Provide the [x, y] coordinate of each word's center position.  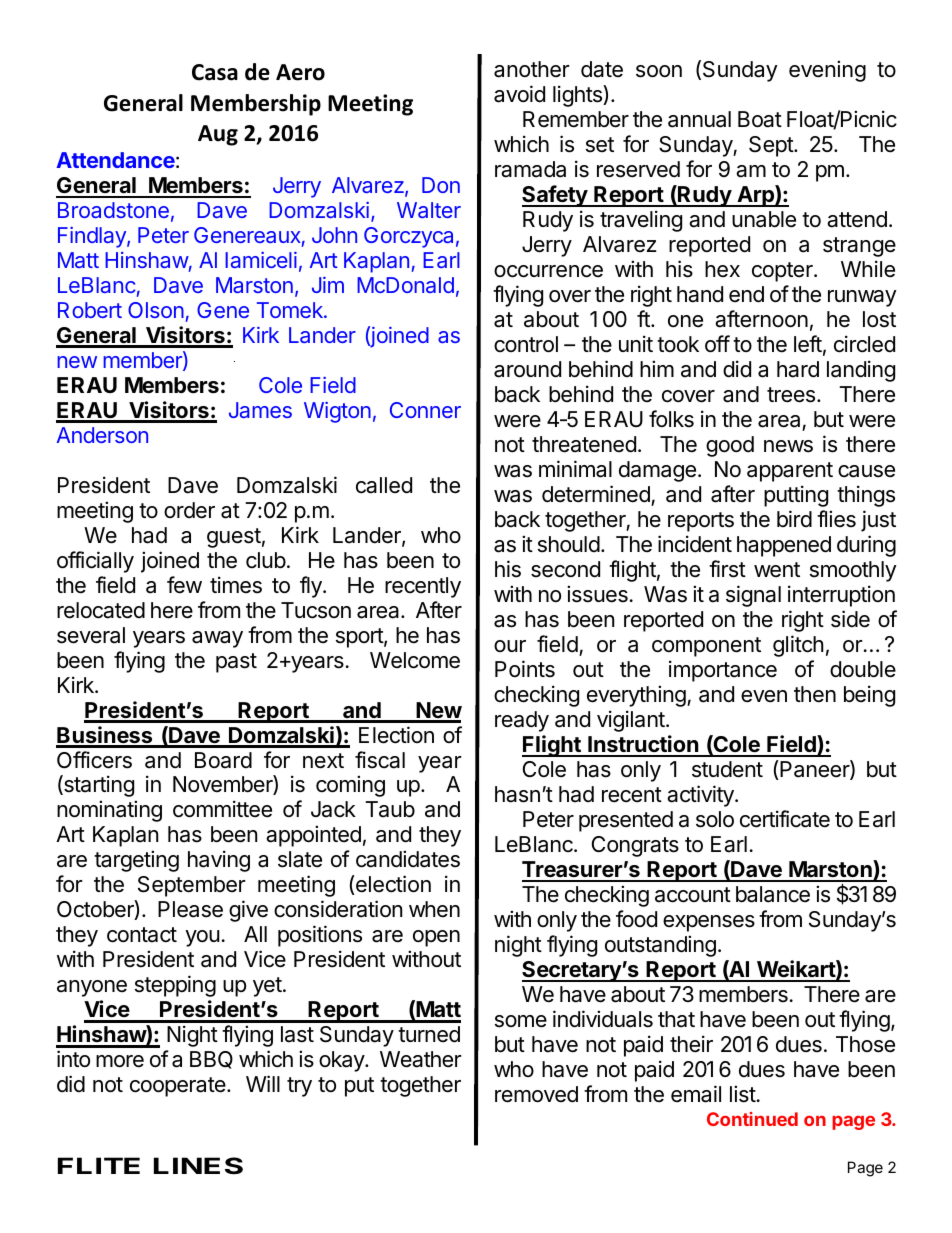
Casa [215, 72]
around [527, 369]
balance [773, 894]
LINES [198, 1166]
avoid [519, 94]
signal [753, 596]
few [184, 585]
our [510, 646]
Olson [156, 310]
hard [798, 369]
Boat [760, 119]
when [434, 909]
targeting [136, 861]
